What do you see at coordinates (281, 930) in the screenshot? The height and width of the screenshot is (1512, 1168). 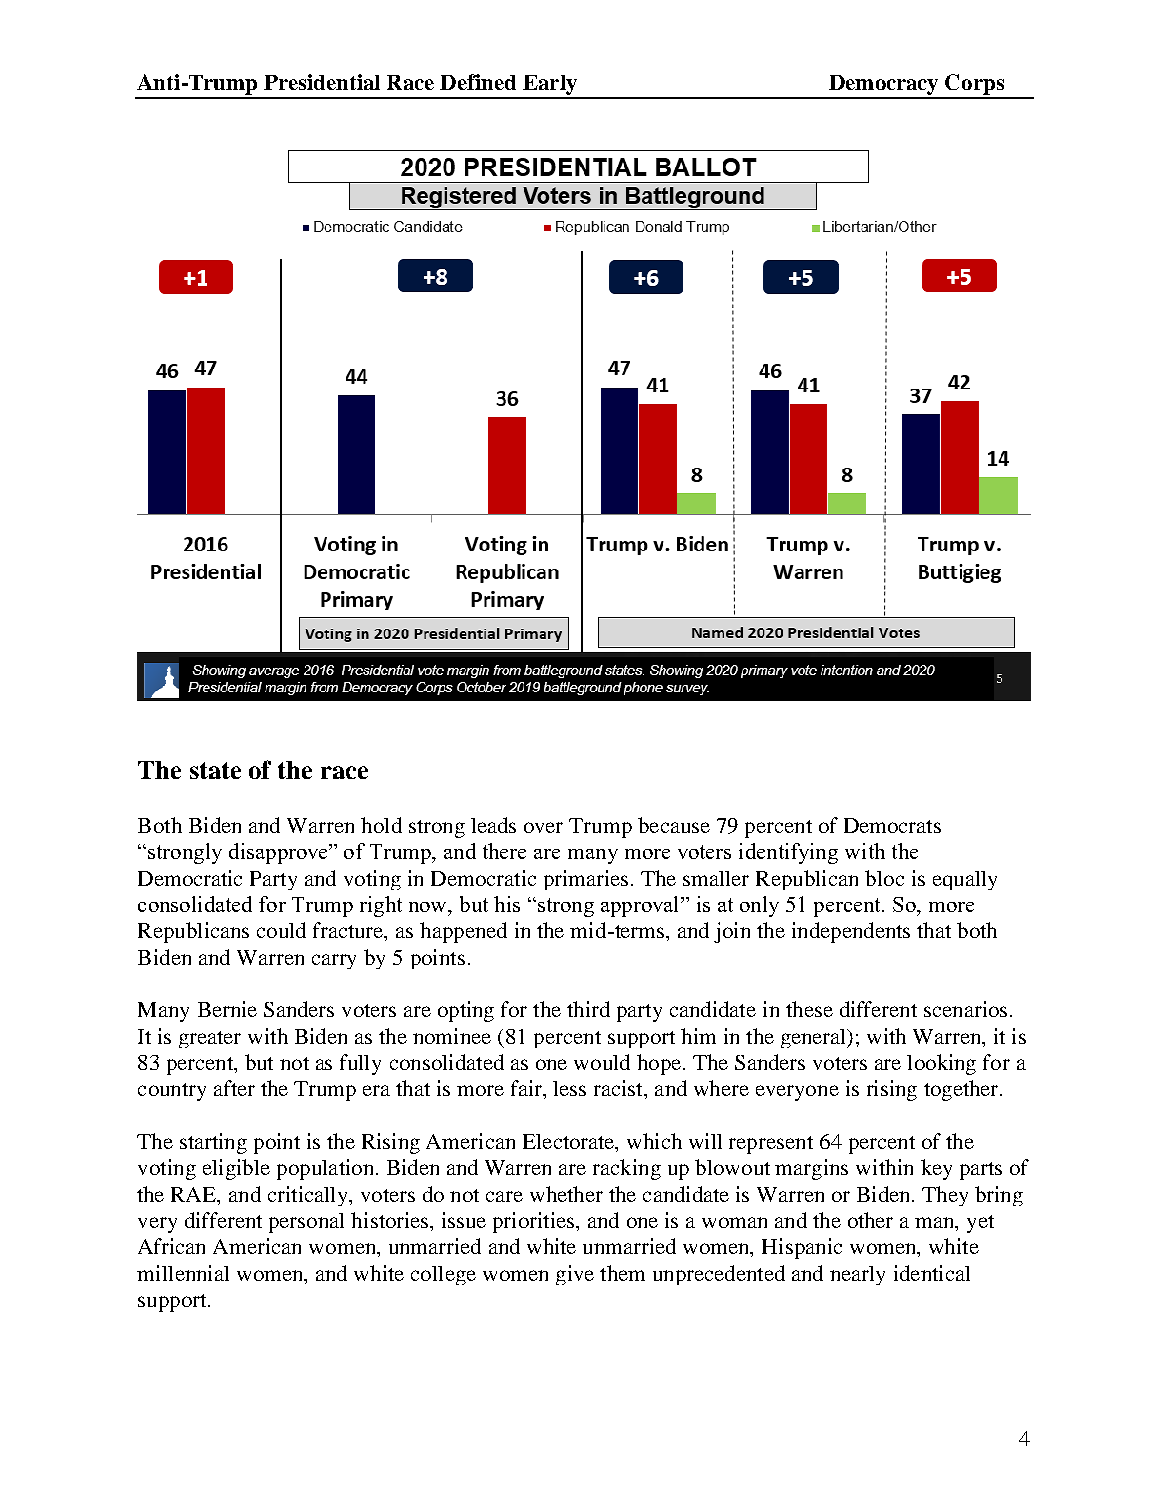 I see `could` at bounding box center [281, 930].
